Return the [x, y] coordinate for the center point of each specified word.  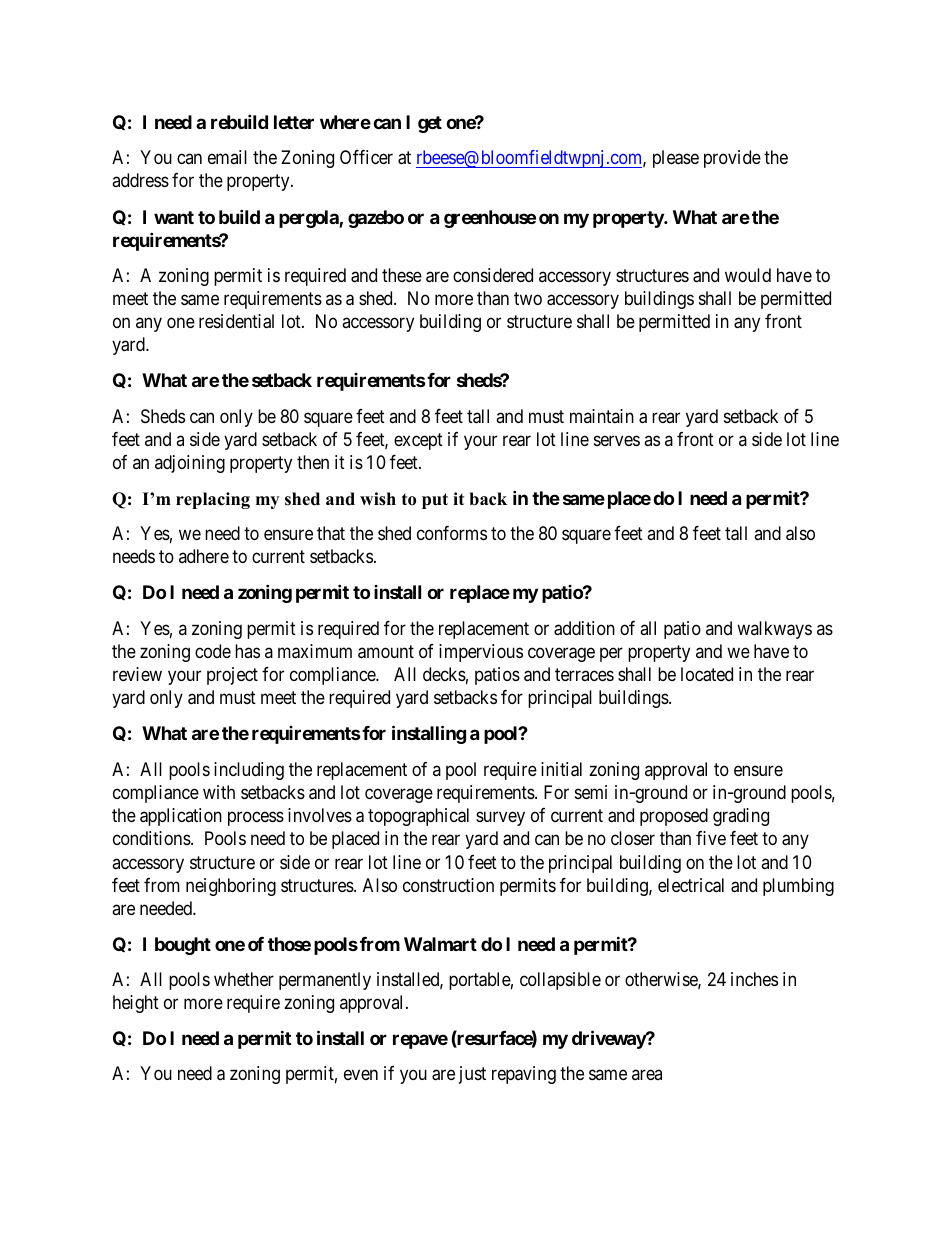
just [472, 1075]
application [181, 817]
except [418, 441]
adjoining [190, 464]
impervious [481, 653]
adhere [204, 556]
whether [244, 979]
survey [500, 819]
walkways [774, 630]
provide [732, 159]
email [227, 157]
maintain [602, 416]
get [430, 124]
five [711, 838]
